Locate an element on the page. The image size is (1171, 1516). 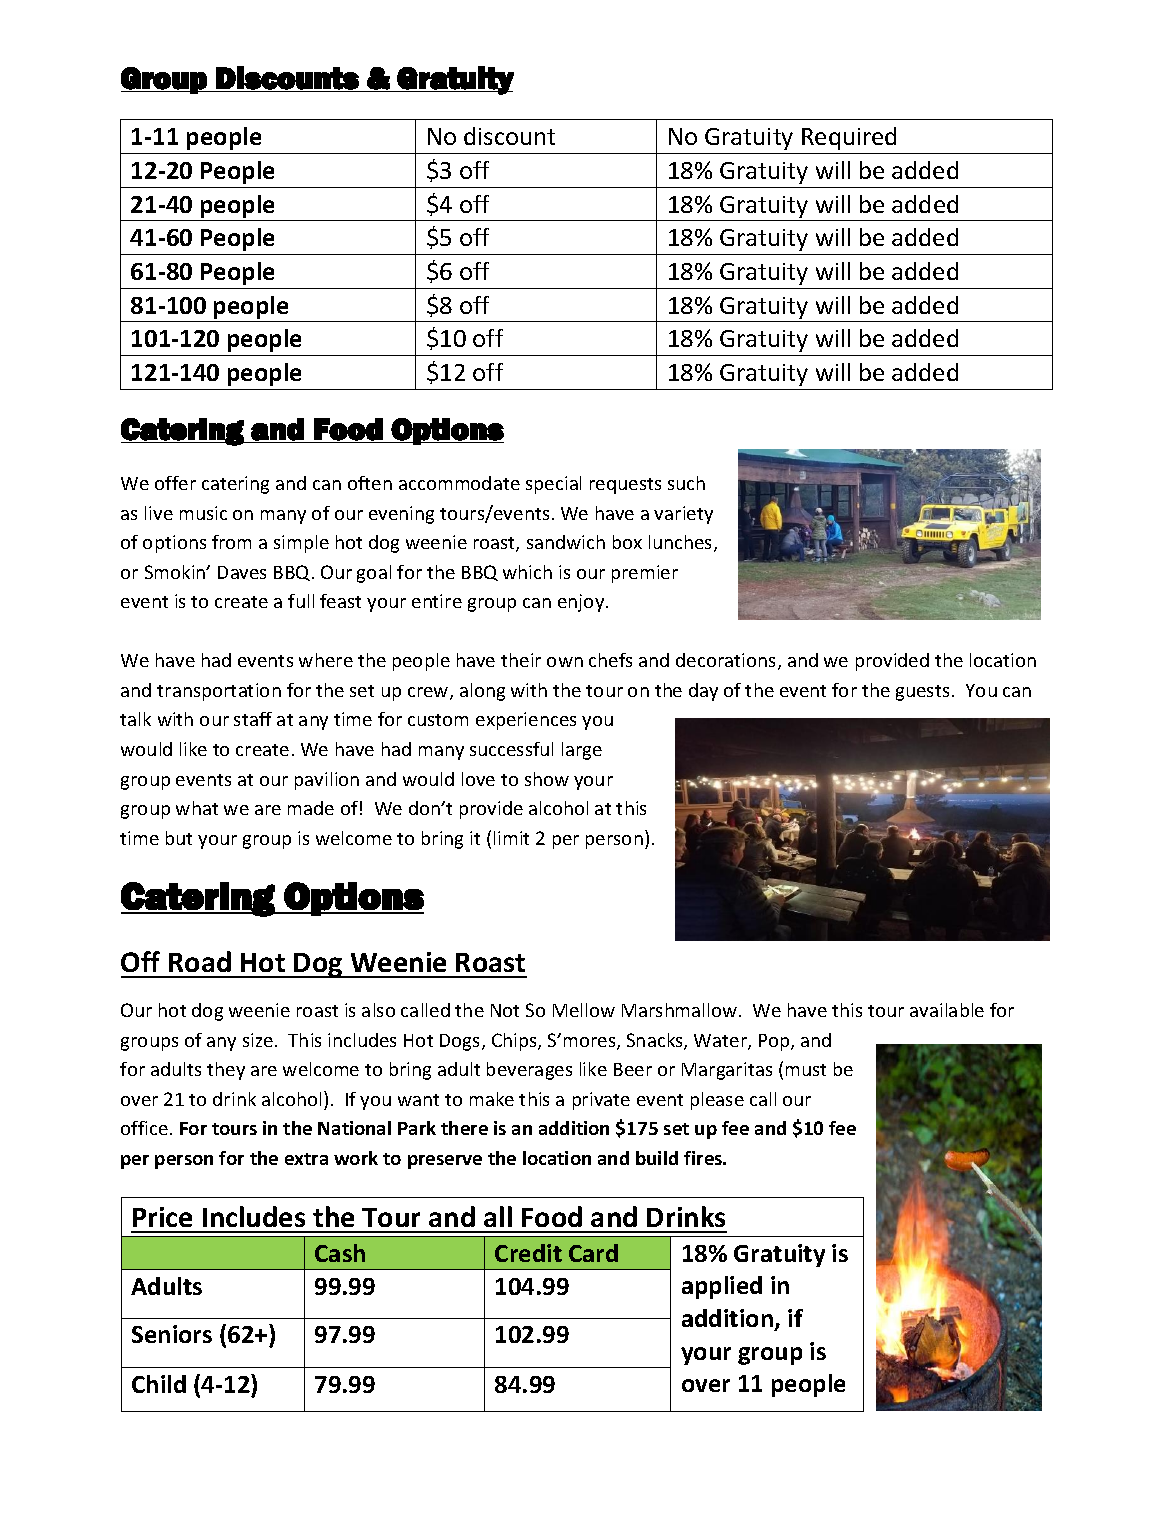
offer is located at coordinates (175, 483).
